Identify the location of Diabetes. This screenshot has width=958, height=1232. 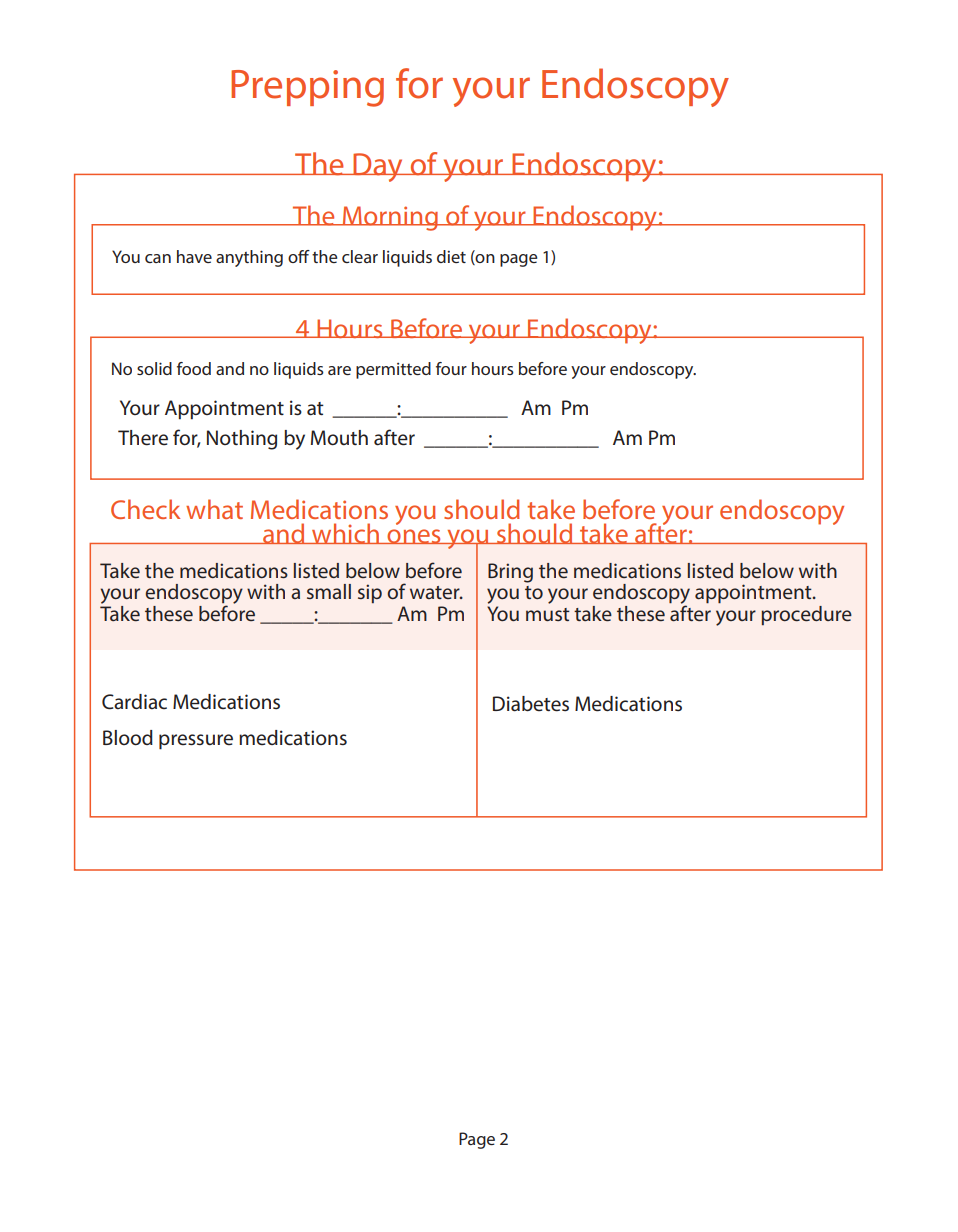
(531, 704).
